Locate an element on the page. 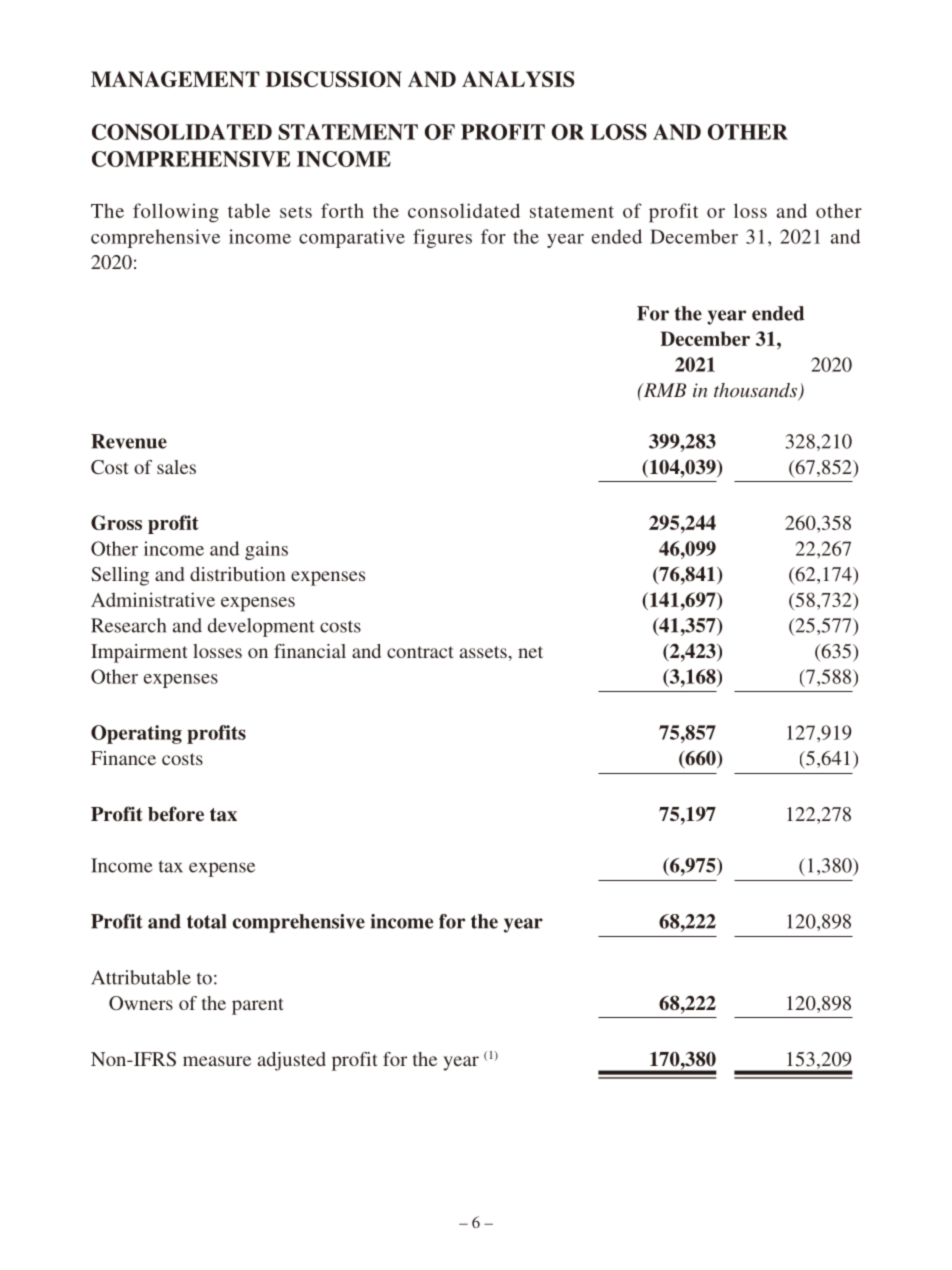 Image resolution: width=952 pixels, height=1270 pixels. figures is located at coordinates (442, 238).
